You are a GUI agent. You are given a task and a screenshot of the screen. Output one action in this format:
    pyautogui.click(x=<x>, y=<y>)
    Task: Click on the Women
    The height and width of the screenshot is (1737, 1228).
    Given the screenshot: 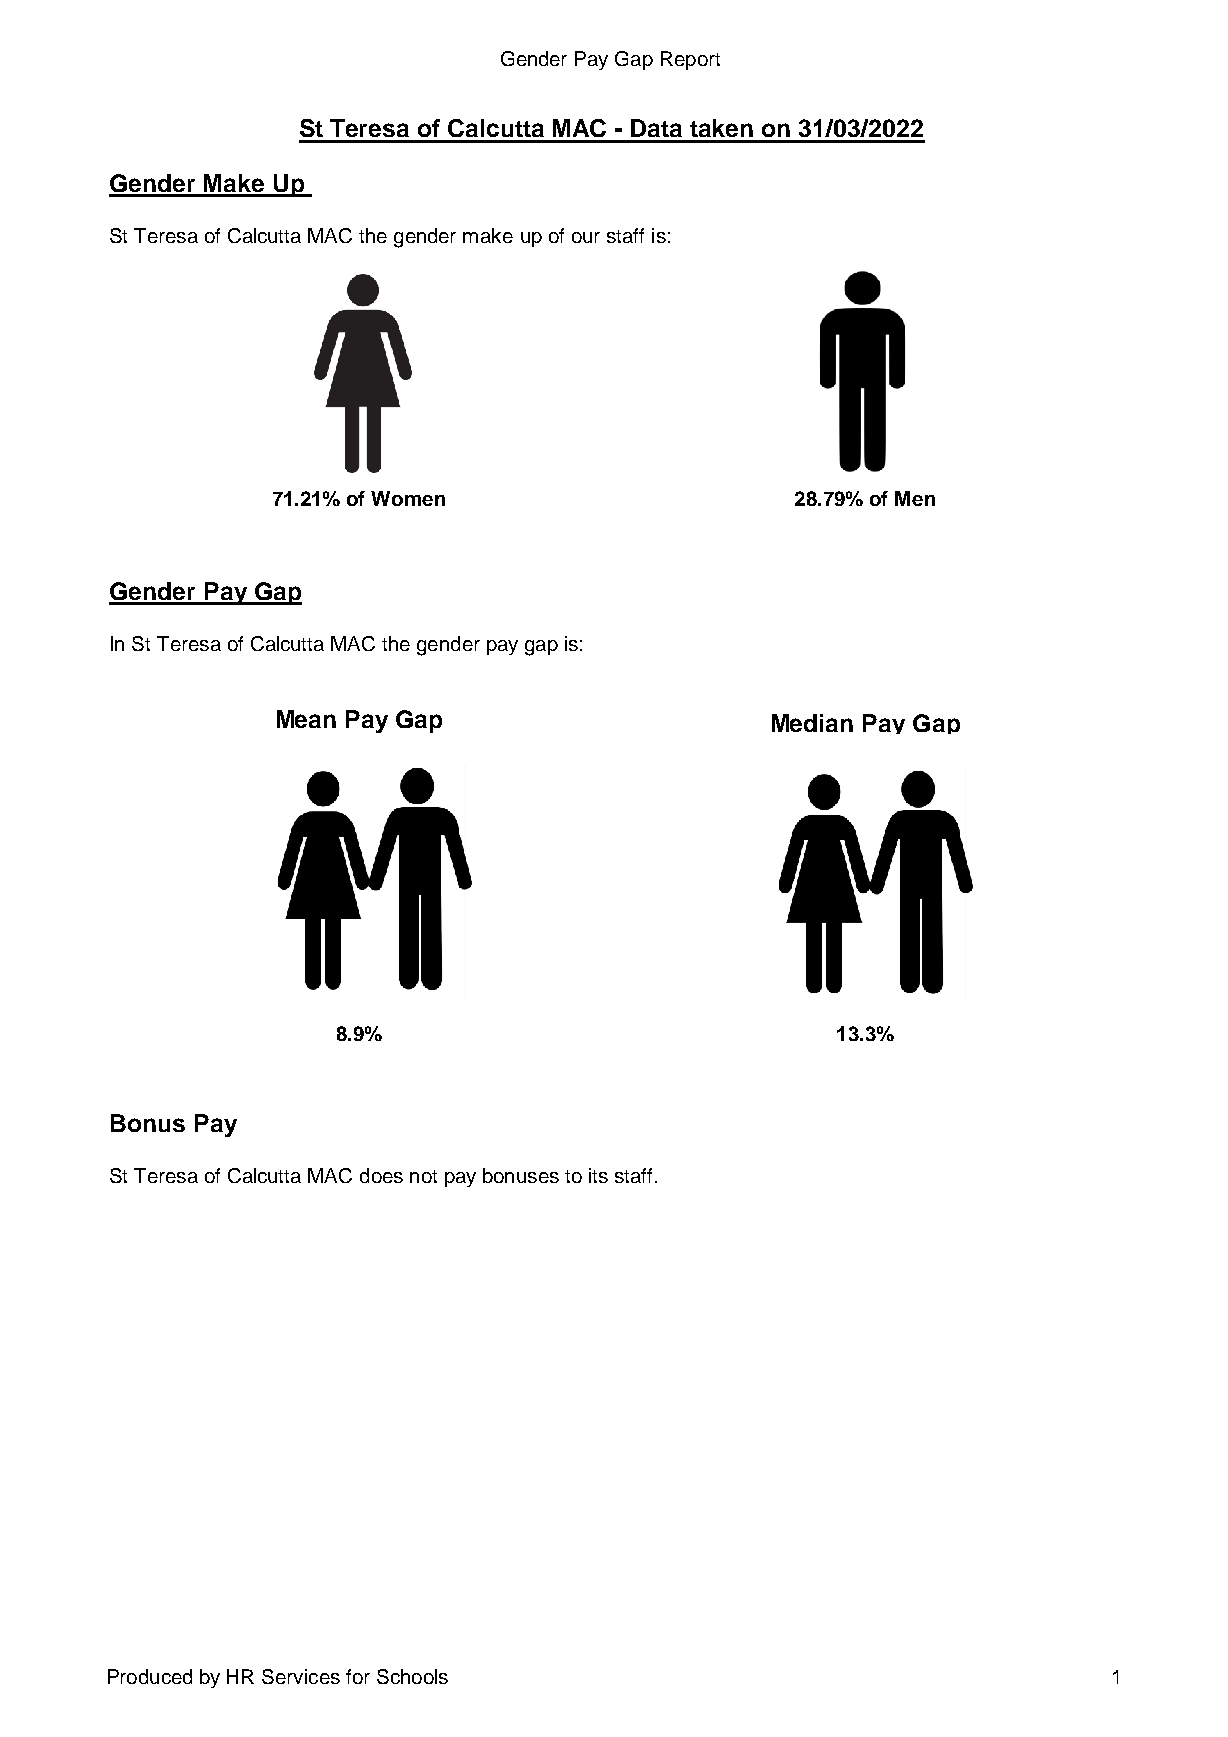 What is the action you would take?
    pyautogui.click(x=408, y=498)
